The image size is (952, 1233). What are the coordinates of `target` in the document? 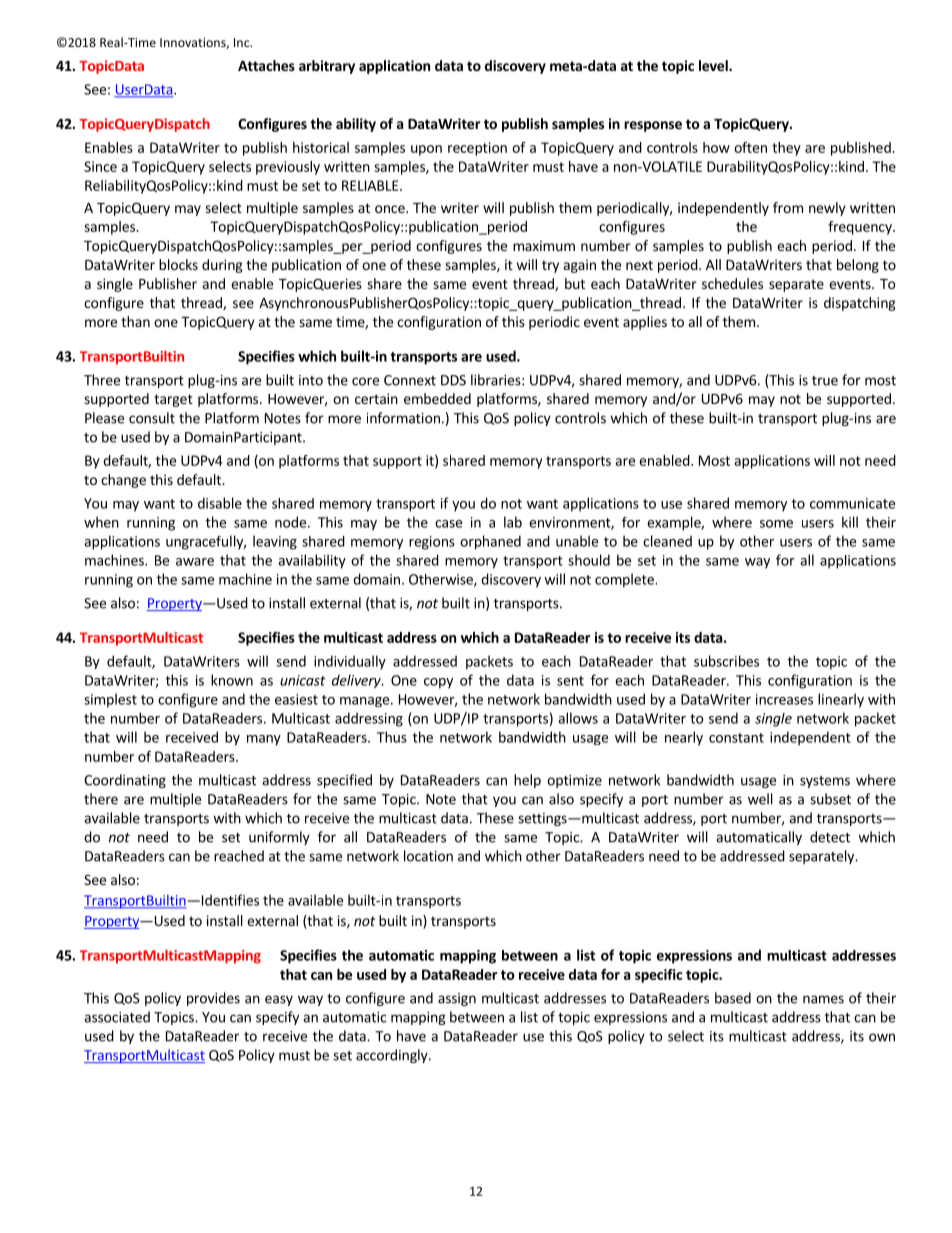 It's located at (173, 400).
